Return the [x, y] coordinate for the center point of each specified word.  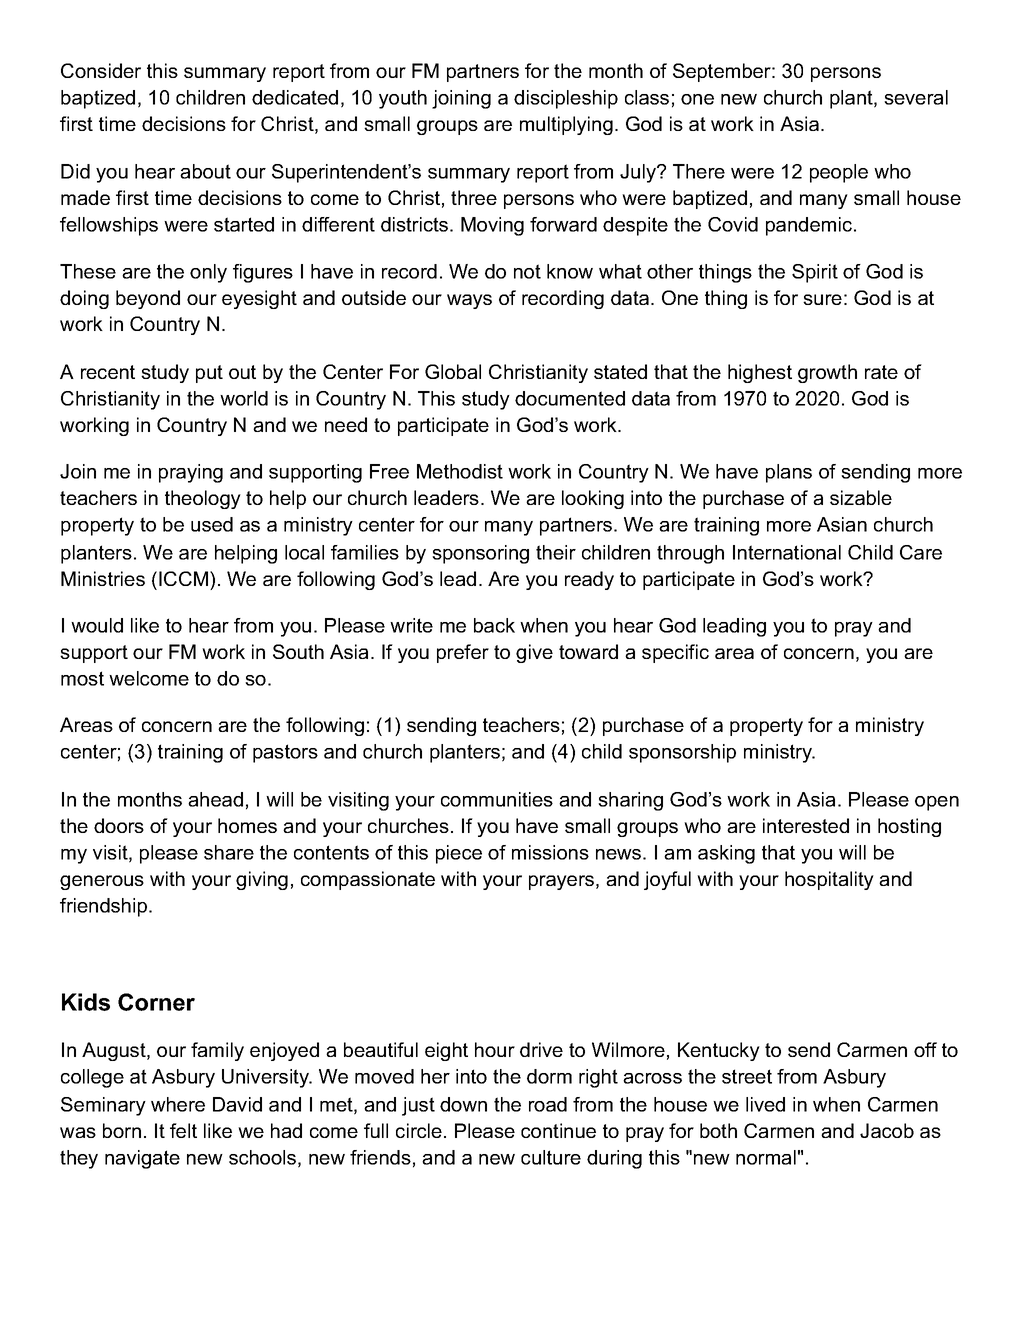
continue [558, 1130]
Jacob [887, 1130]
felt [183, 1130]
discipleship [566, 99]
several [916, 97]
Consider [101, 70]
